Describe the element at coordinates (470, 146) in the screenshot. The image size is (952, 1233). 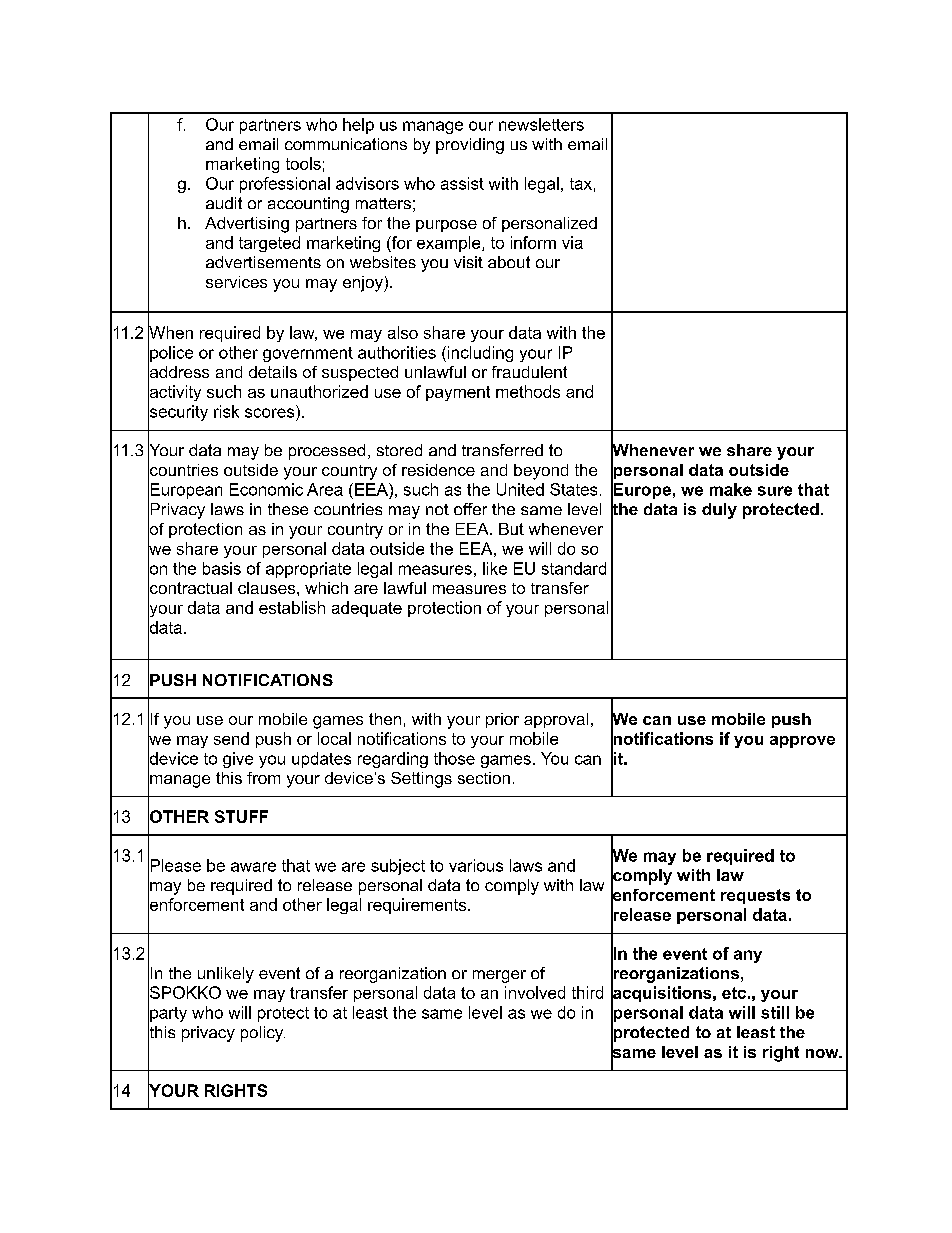
I see `providing` at that location.
